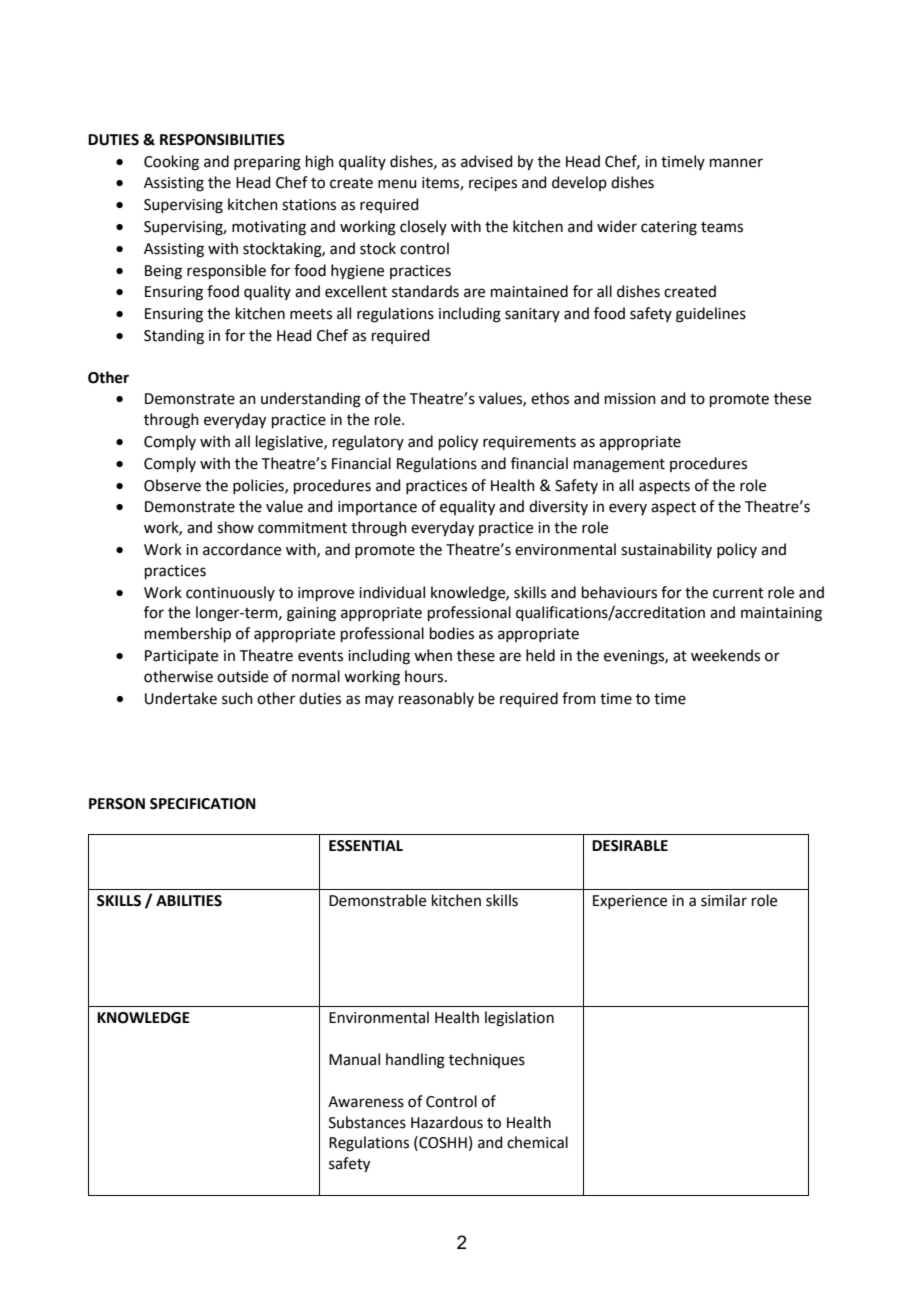 This page has width=924, height=1308. I want to click on Awareness, so click(366, 1102).
